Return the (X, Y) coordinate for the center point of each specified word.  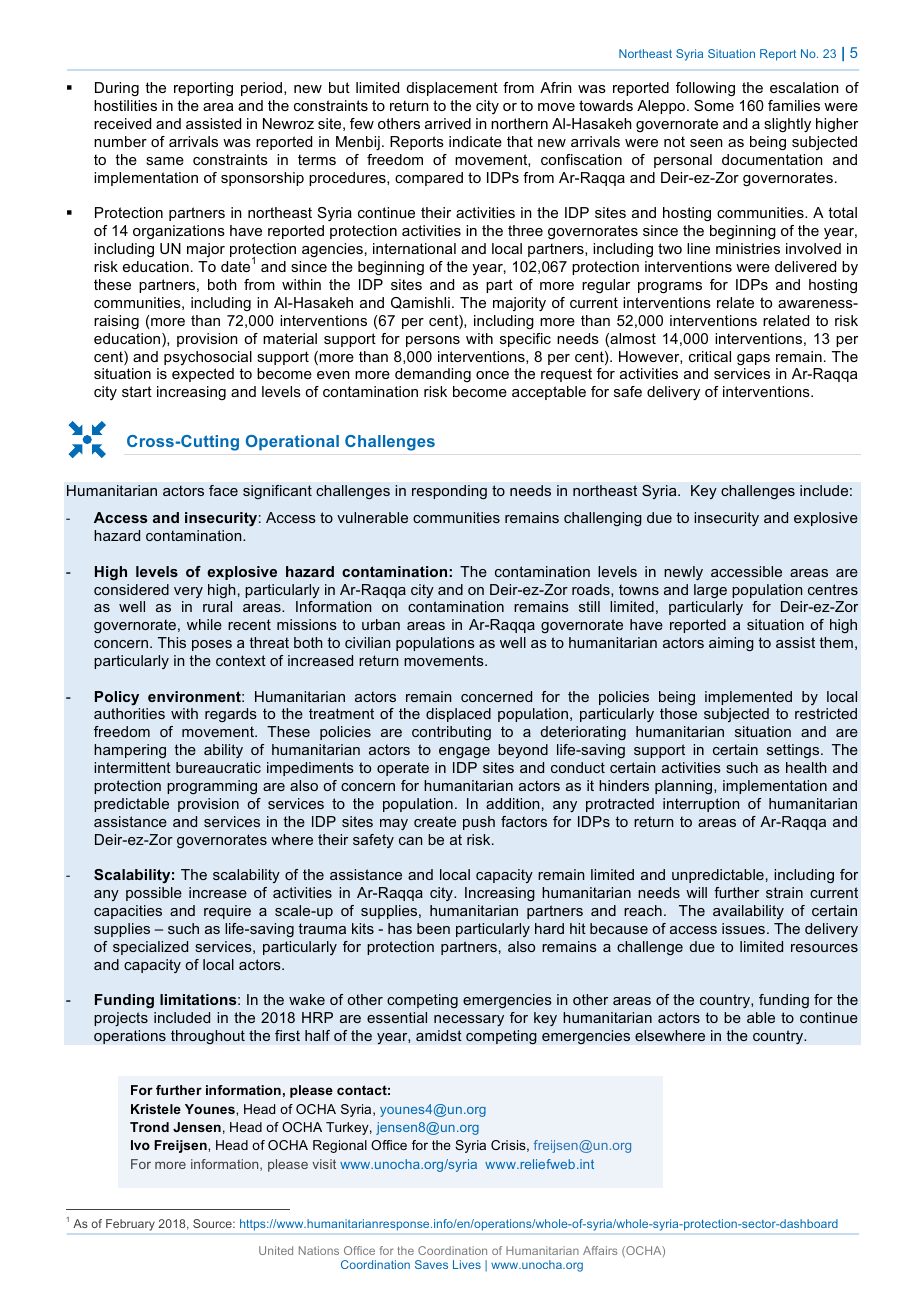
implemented (748, 698)
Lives (467, 1264)
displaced (458, 715)
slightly (787, 125)
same (165, 161)
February (130, 1225)
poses (212, 645)
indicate (475, 141)
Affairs (600, 1250)
